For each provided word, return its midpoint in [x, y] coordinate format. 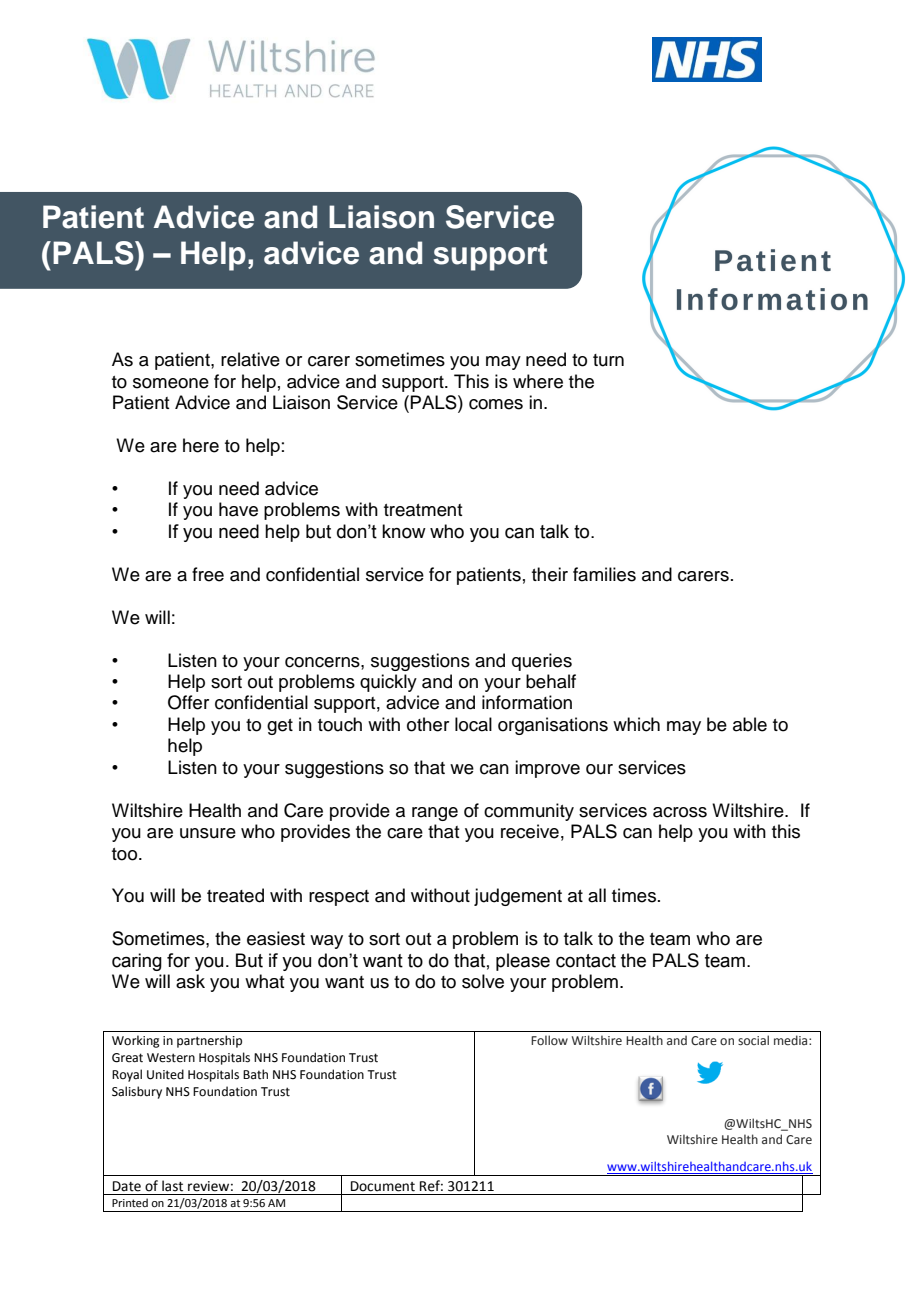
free [208, 574]
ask [190, 981]
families [604, 574]
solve [483, 981]
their [550, 574]
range [435, 814]
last [172, 1186]
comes [496, 404]
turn [608, 360]
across [680, 812]
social [753, 1040]
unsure [208, 833]
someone [171, 383]
